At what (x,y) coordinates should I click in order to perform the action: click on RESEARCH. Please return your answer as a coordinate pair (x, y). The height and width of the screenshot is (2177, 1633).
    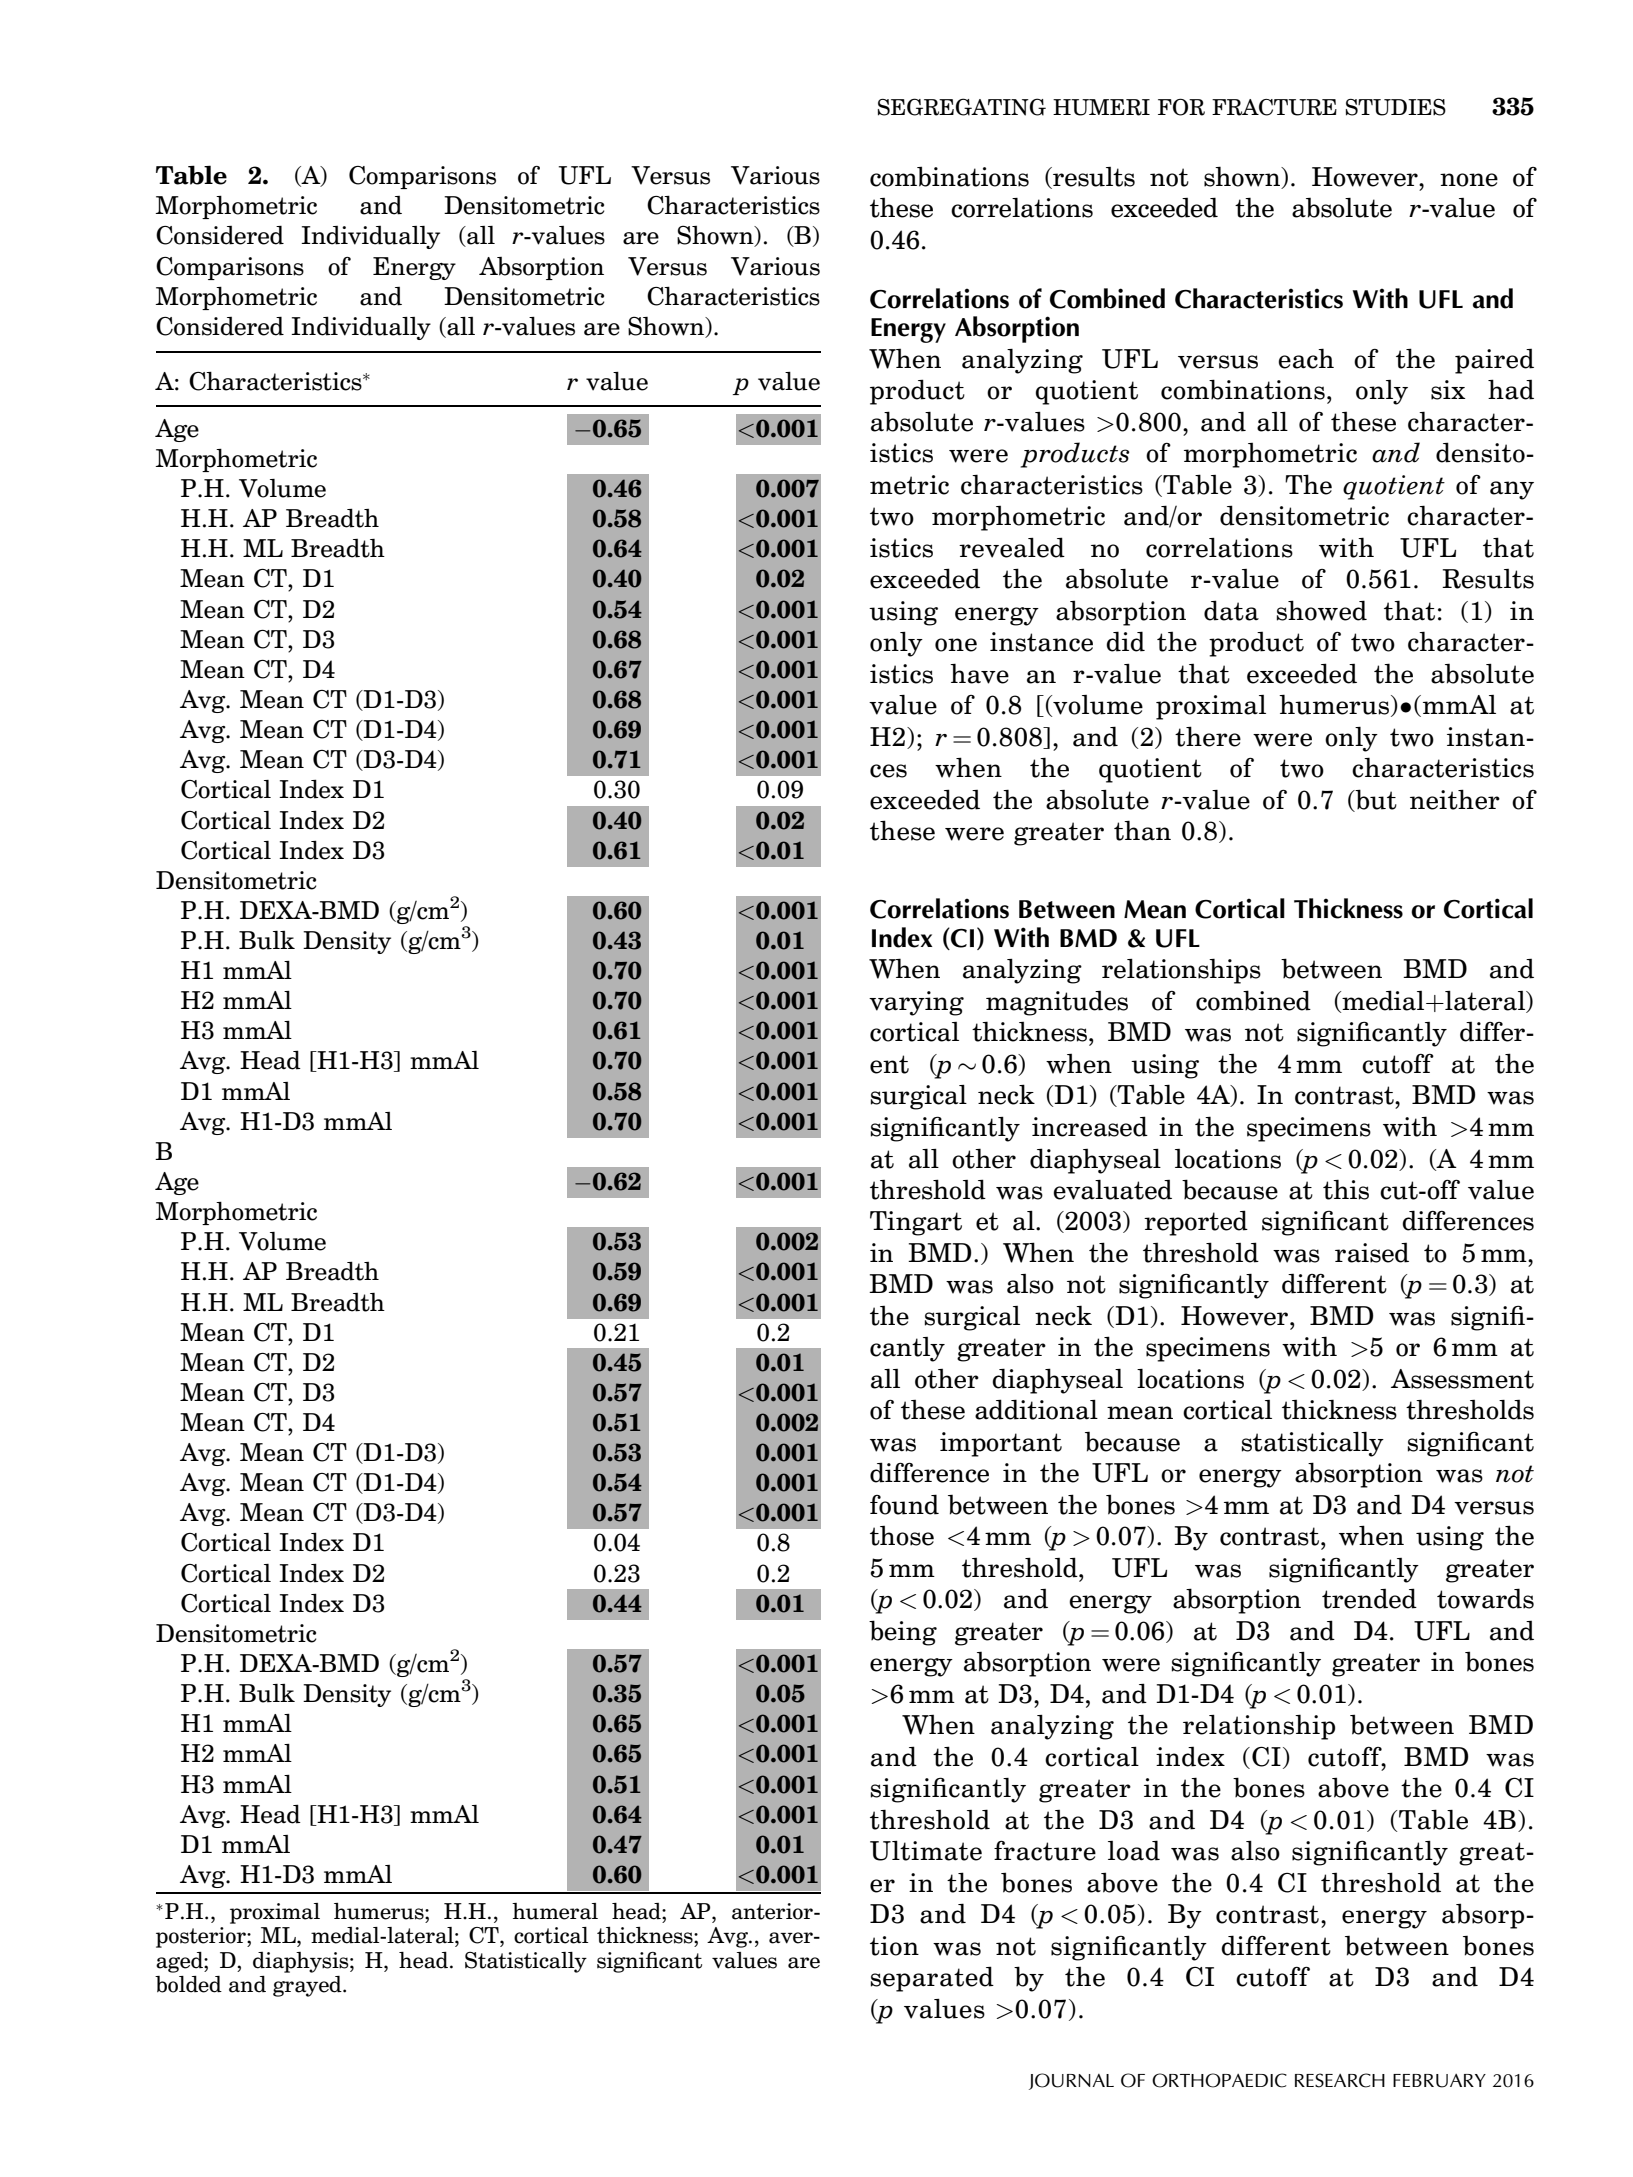
    Looking at the image, I should click on (1340, 2080).
